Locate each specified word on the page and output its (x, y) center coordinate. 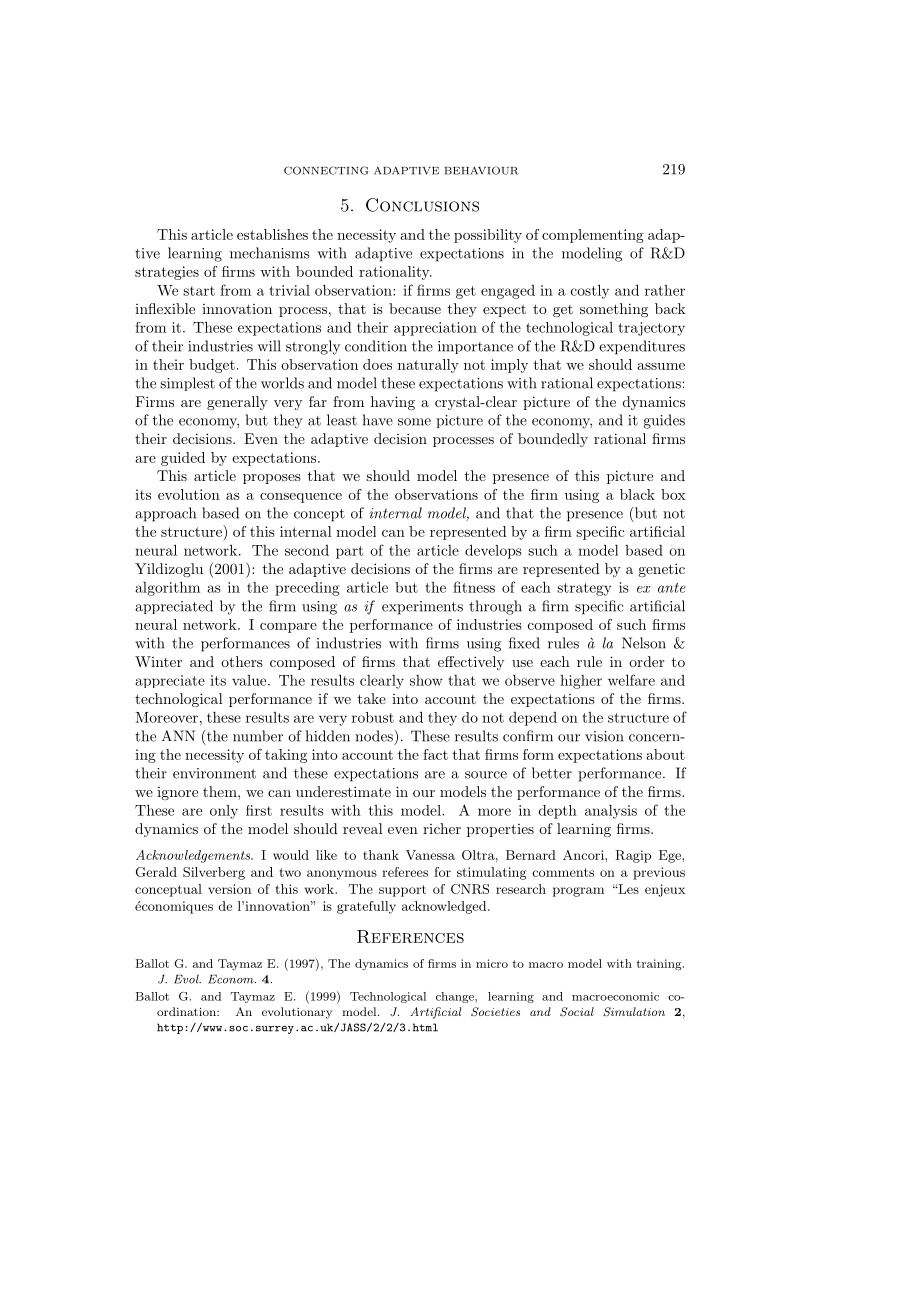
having (393, 403)
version (229, 889)
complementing (593, 236)
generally (237, 403)
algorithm (168, 588)
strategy (584, 589)
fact (435, 754)
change (456, 997)
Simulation (634, 1012)
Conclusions (422, 205)
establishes (272, 234)
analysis (611, 812)
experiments (422, 608)
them (221, 791)
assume (661, 366)
